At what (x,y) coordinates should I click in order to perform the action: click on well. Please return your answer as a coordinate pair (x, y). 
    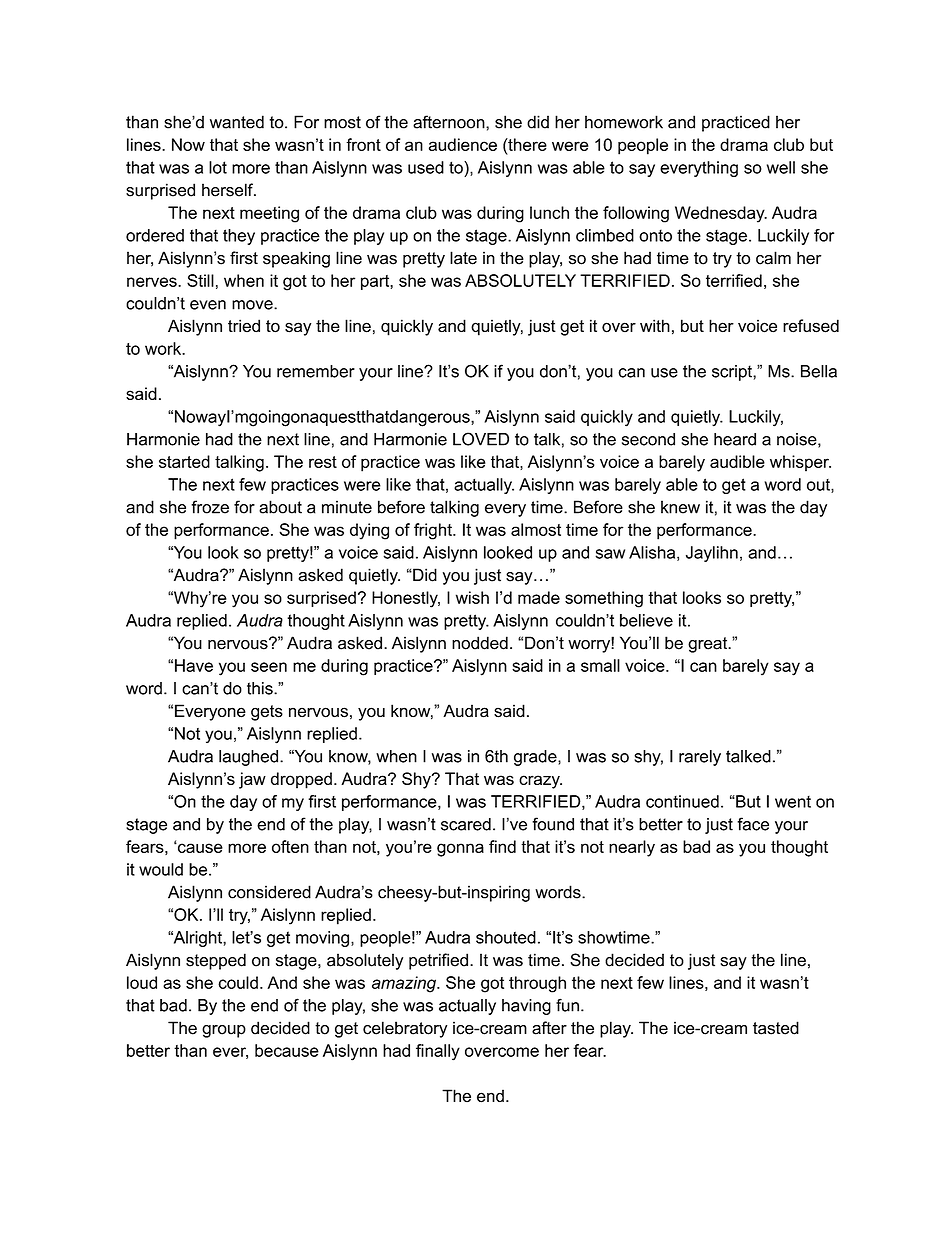
    Looking at the image, I should click on (781, 167).
